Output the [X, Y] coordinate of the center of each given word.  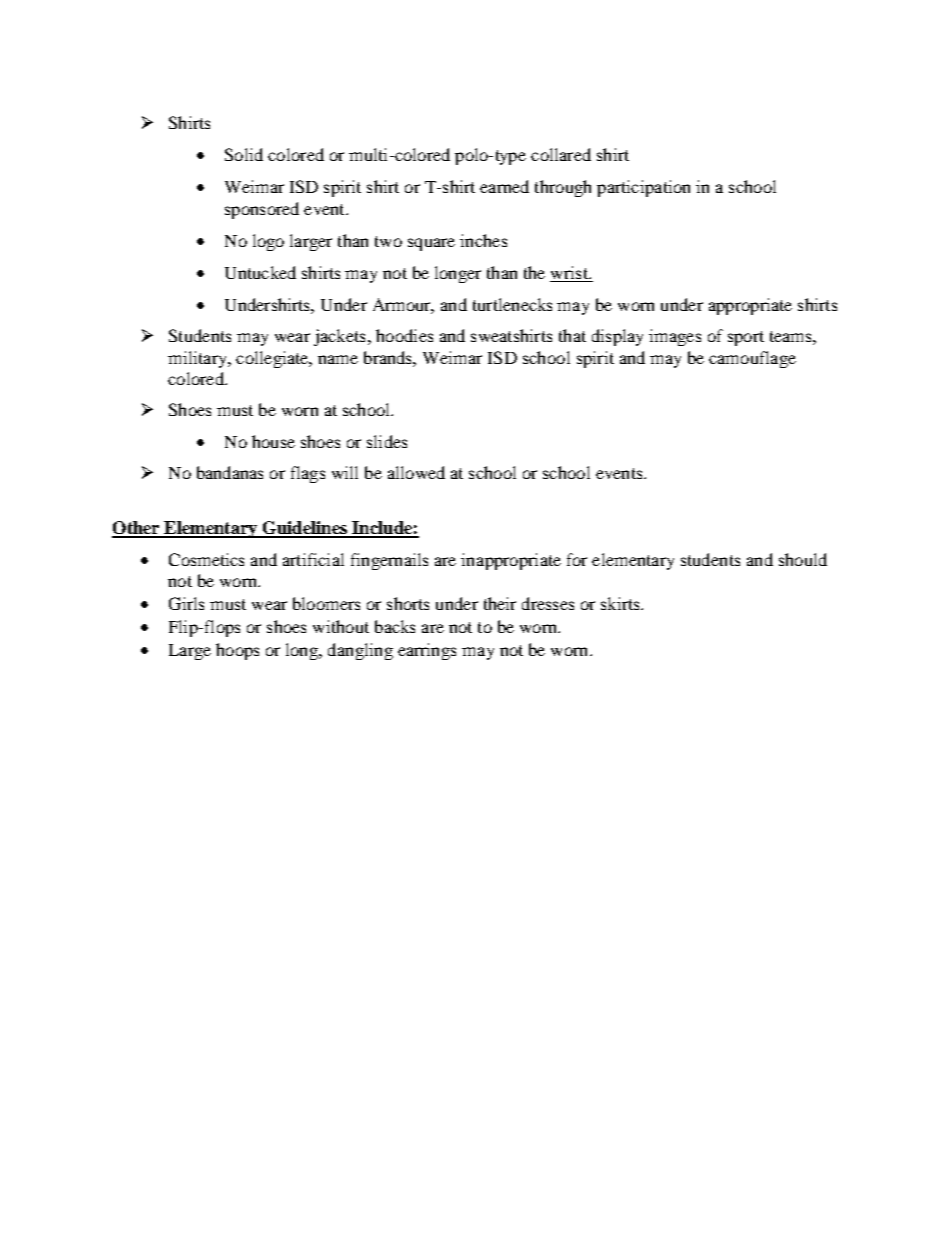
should [803, 559]
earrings [427, 651]
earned [504, 186]
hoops [237, 651]
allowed [416, 472]
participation [643, 188]
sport [746, 338]
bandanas [230, 472]
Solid [244, 154]
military [198, 359]
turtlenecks [512, 304]
